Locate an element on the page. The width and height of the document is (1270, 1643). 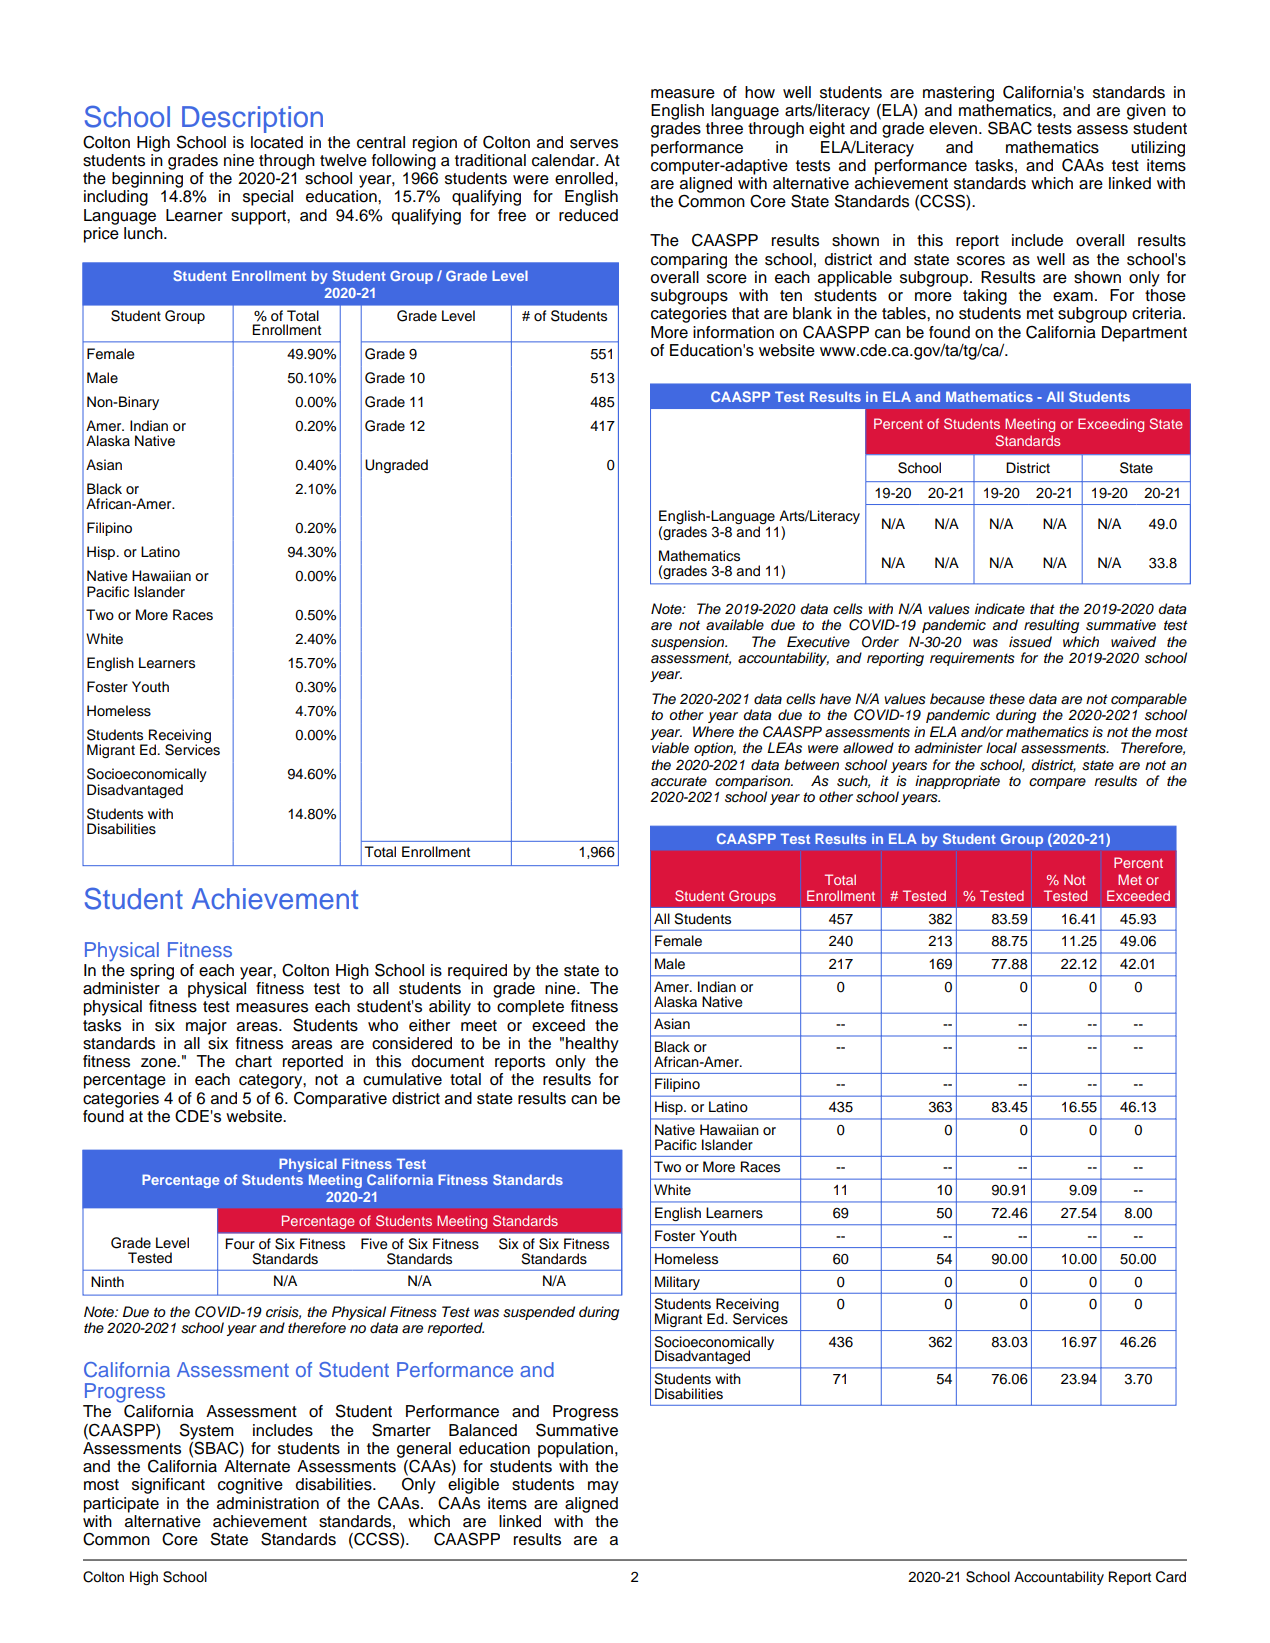
Military is located at coordinates (677, 1283).
